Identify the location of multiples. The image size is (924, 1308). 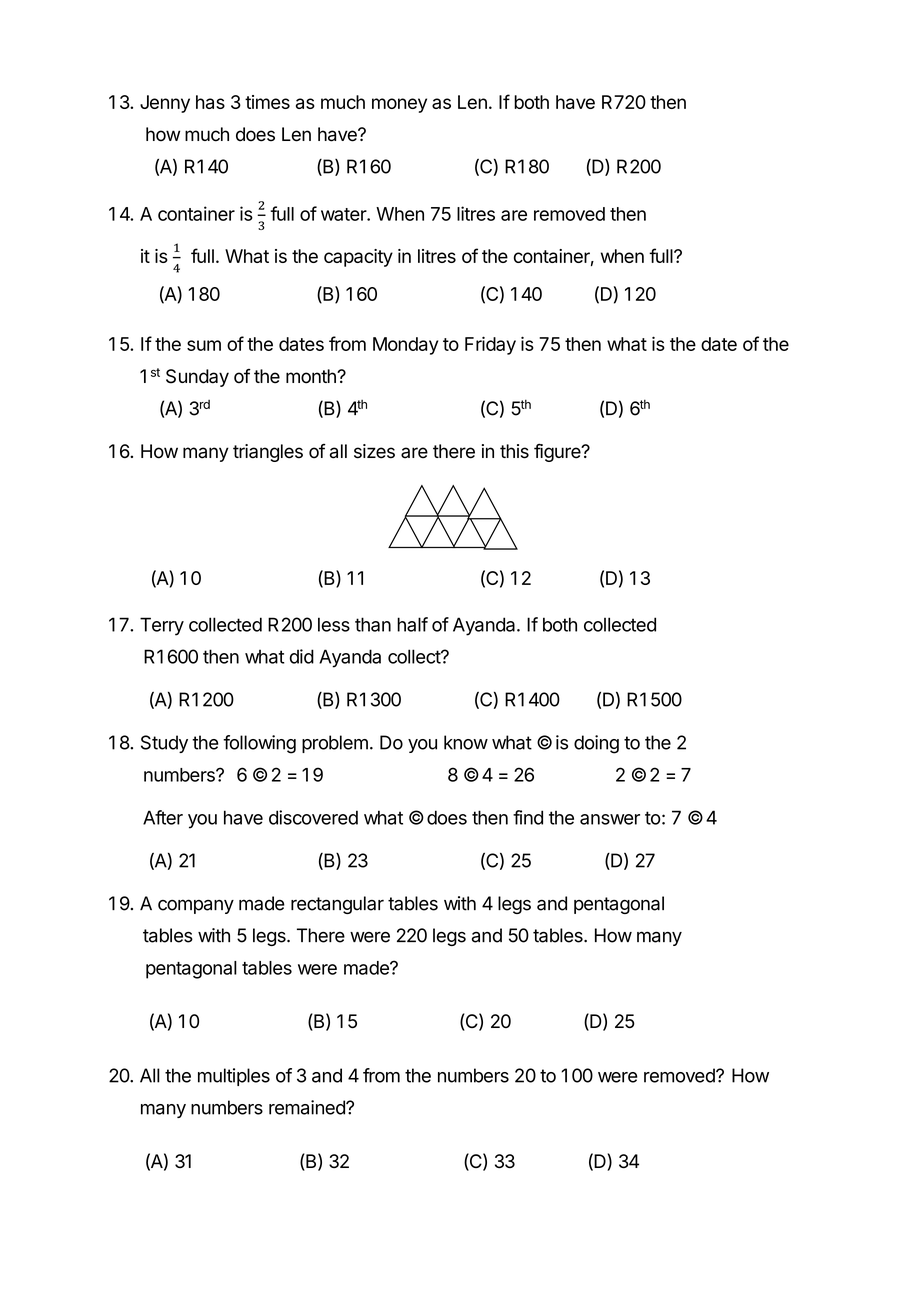
(234, 1077).
